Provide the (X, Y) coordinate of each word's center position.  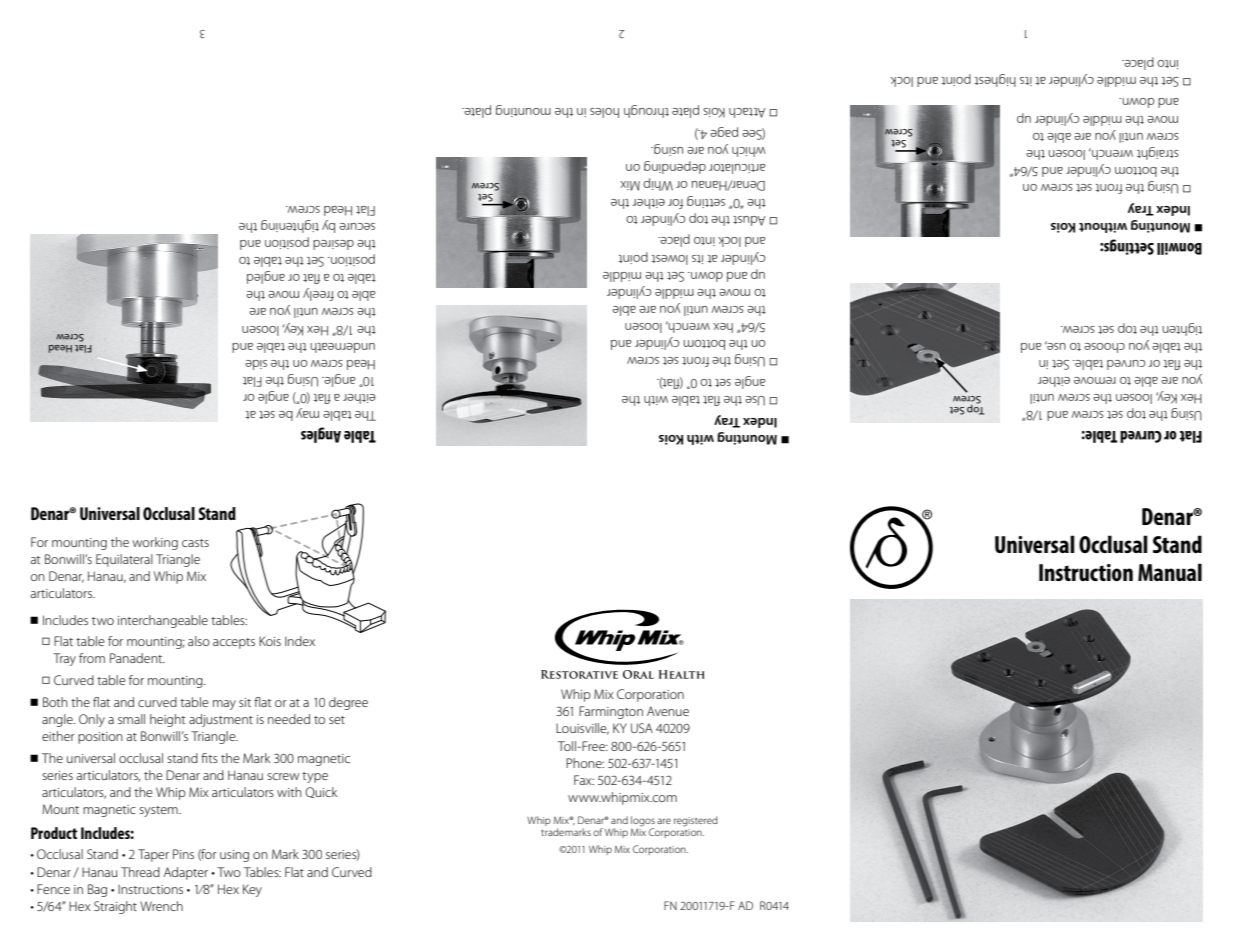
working (155, 543)
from (92, 658)
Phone (585, 763)
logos (643, 821)
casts (195, 543)
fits (209, 758)
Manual (1170, 572)
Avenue (668, 711)
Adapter (185, 873)
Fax (584, 780)
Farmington (611, 712)
